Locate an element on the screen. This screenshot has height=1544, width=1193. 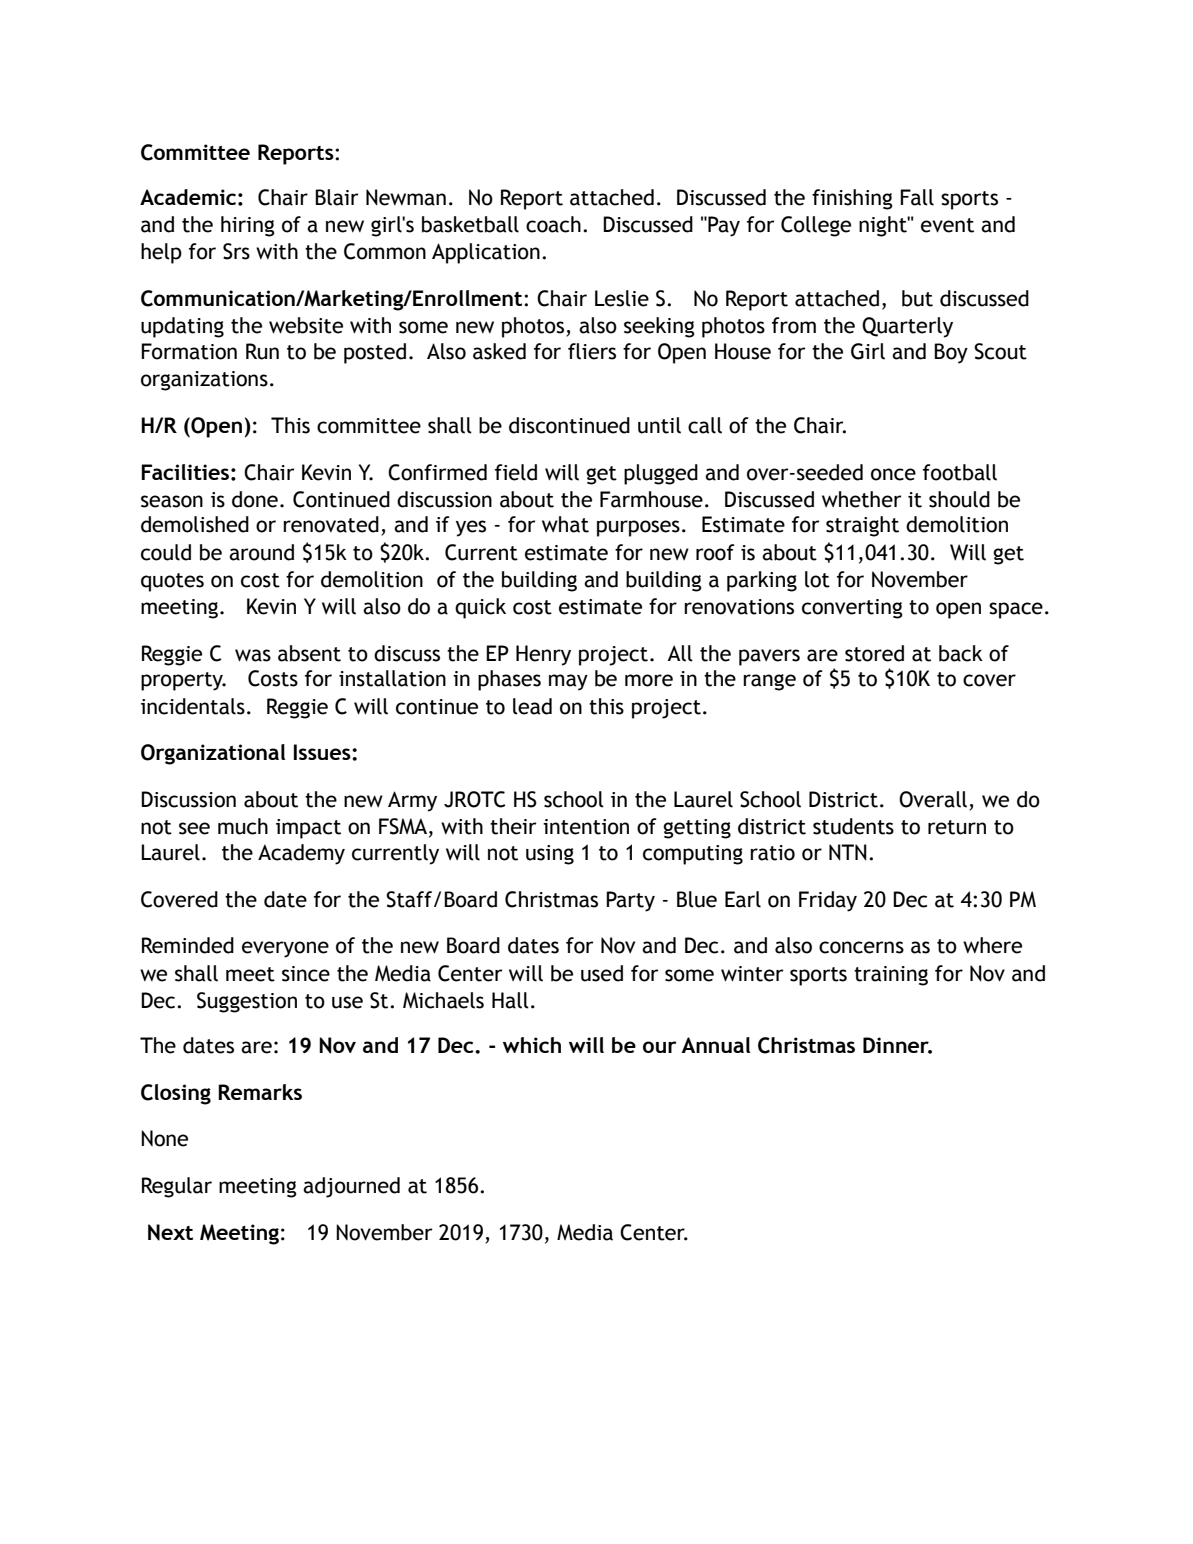
football is located at coordinates (960, 472).
